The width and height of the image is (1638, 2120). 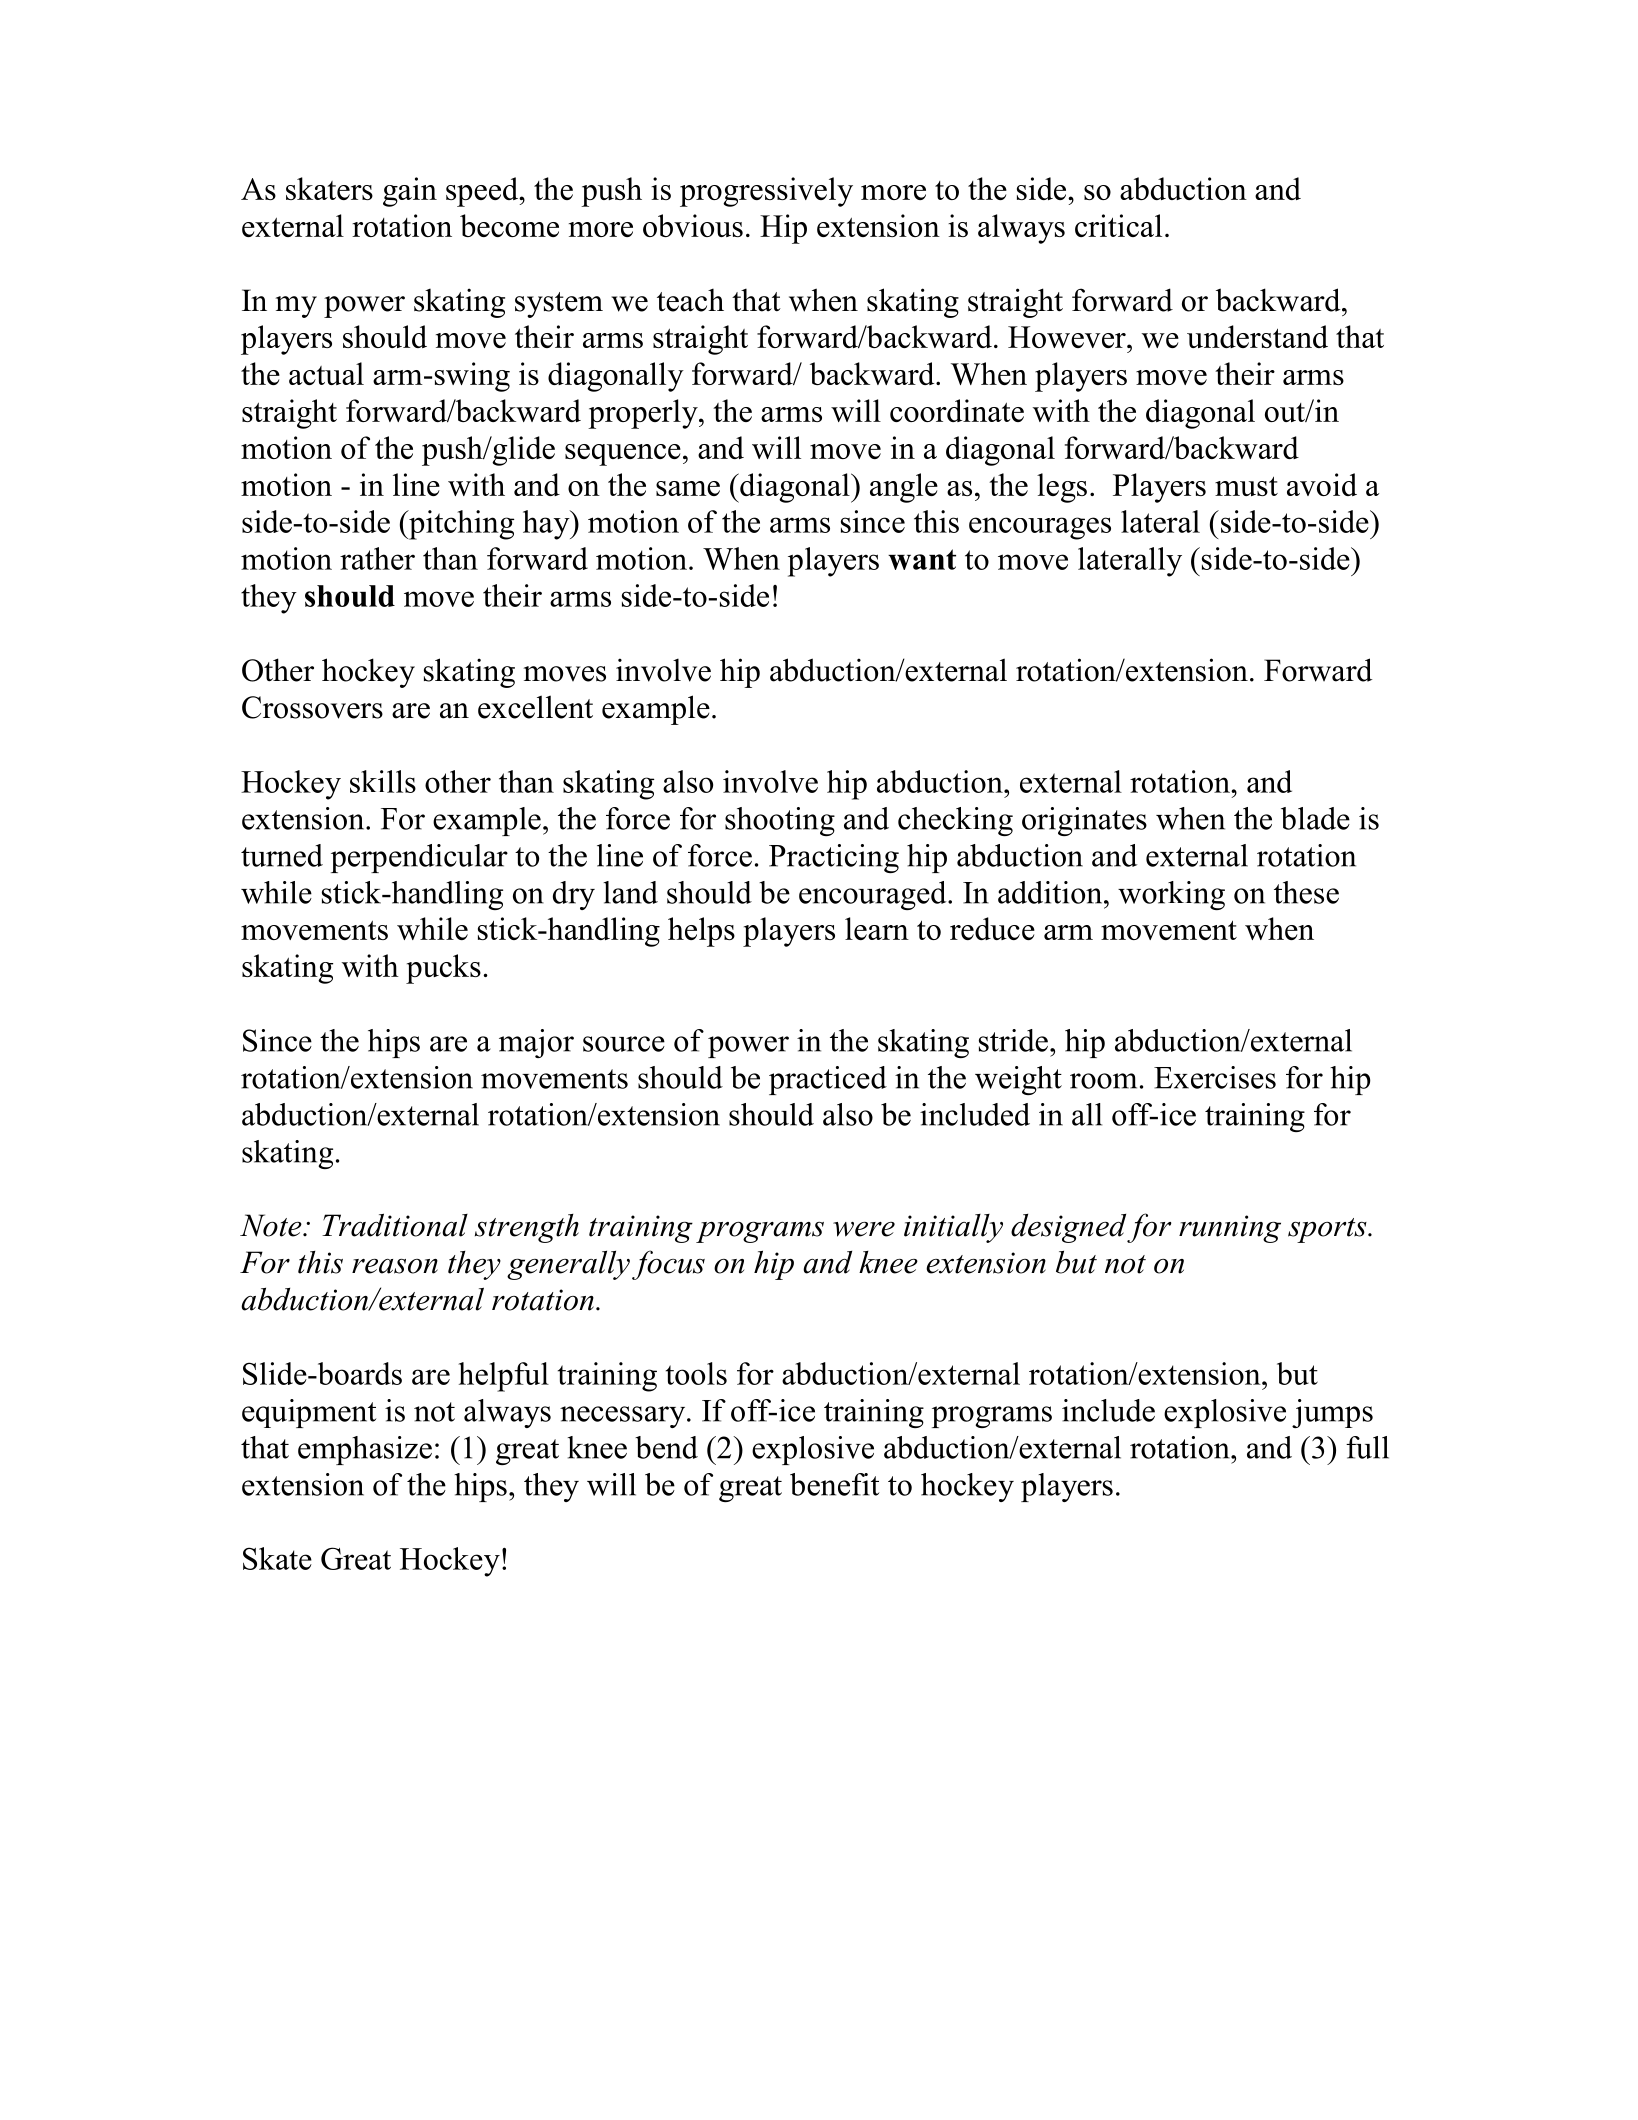 What do you see at coordinates (377, 558) in the image?
I see `rather` at bounding box center [377, 558].
